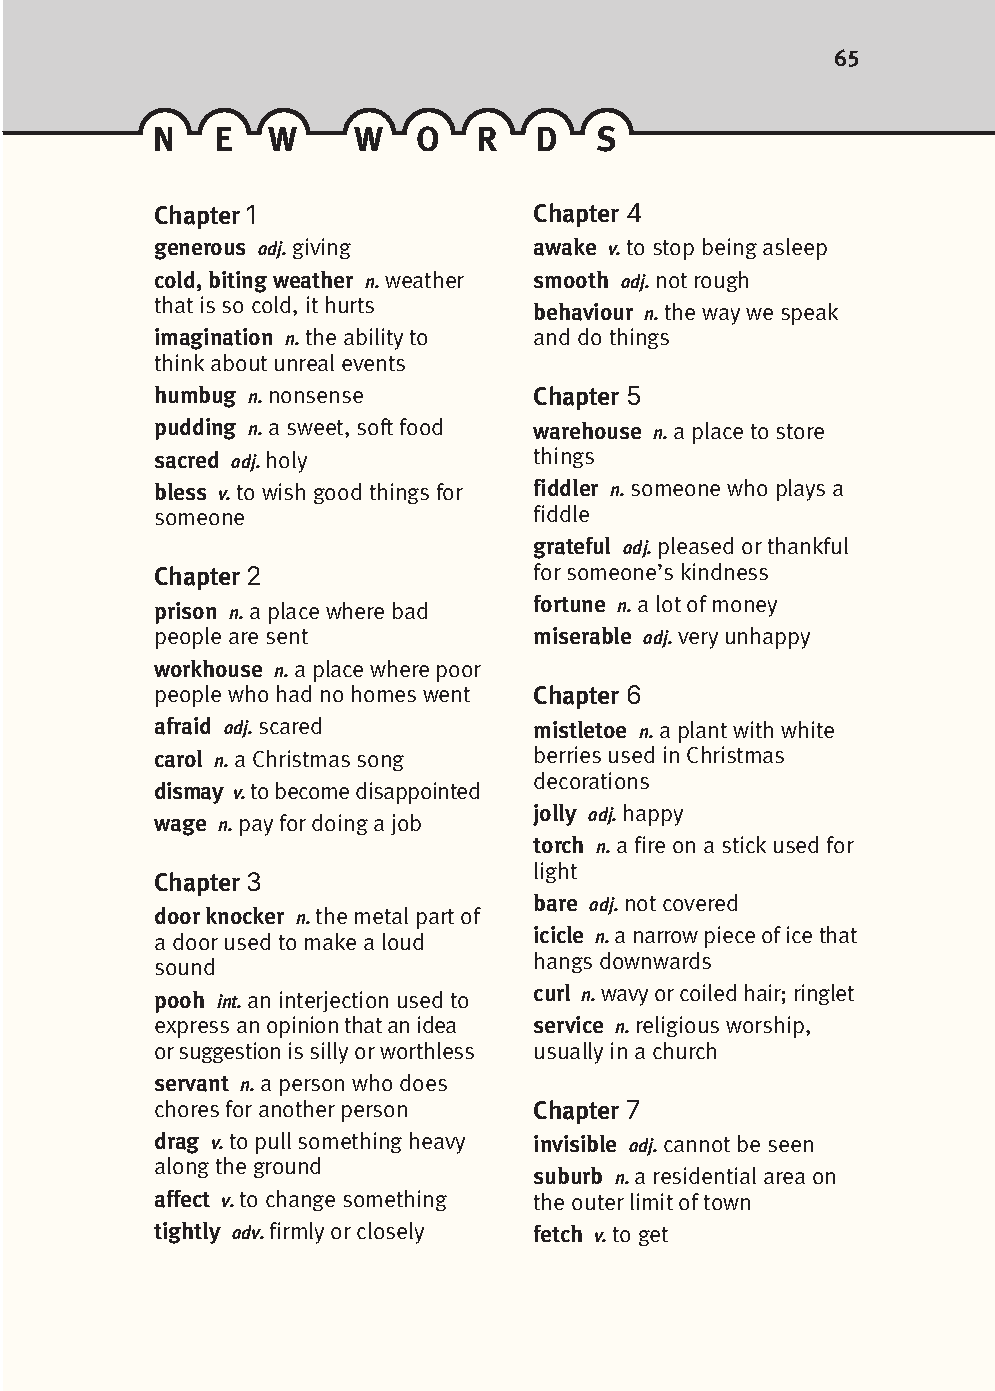 This page has height=1391, width=995. Describe the element at coordinates (196, 885) in the page. I see `property` at that location.
